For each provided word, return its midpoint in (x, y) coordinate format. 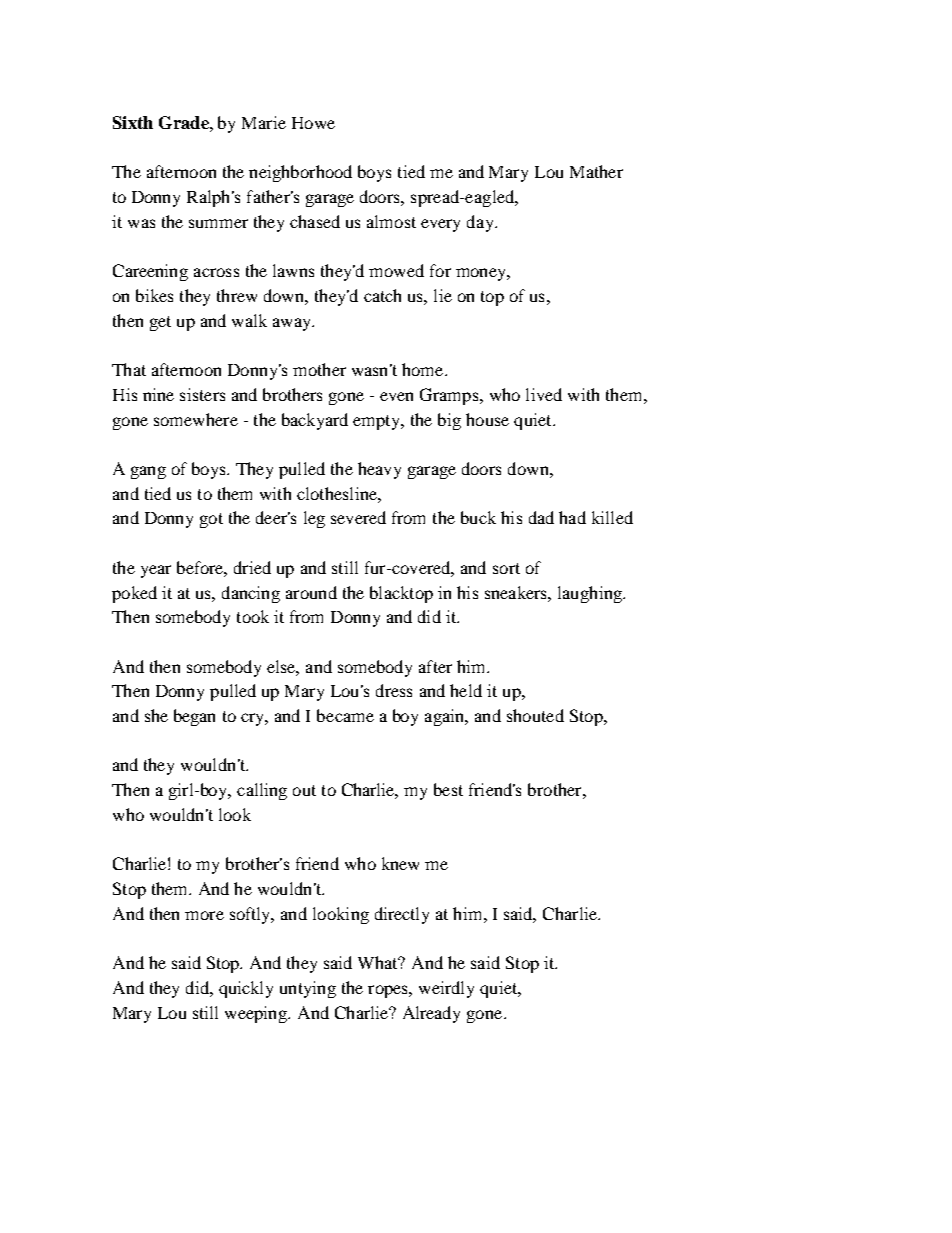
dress (394, 690)
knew (400, 863)
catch (382, 295)
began (194, 717)
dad (541, 517)
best (448, 789)
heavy (379, 470)
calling (262, 791)
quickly (246, 989)
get (160, 323)
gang (148, 472)
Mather (596, 171)
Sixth (133, 122)
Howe (313, 123)
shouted (535, 715)
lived (544, 394)
